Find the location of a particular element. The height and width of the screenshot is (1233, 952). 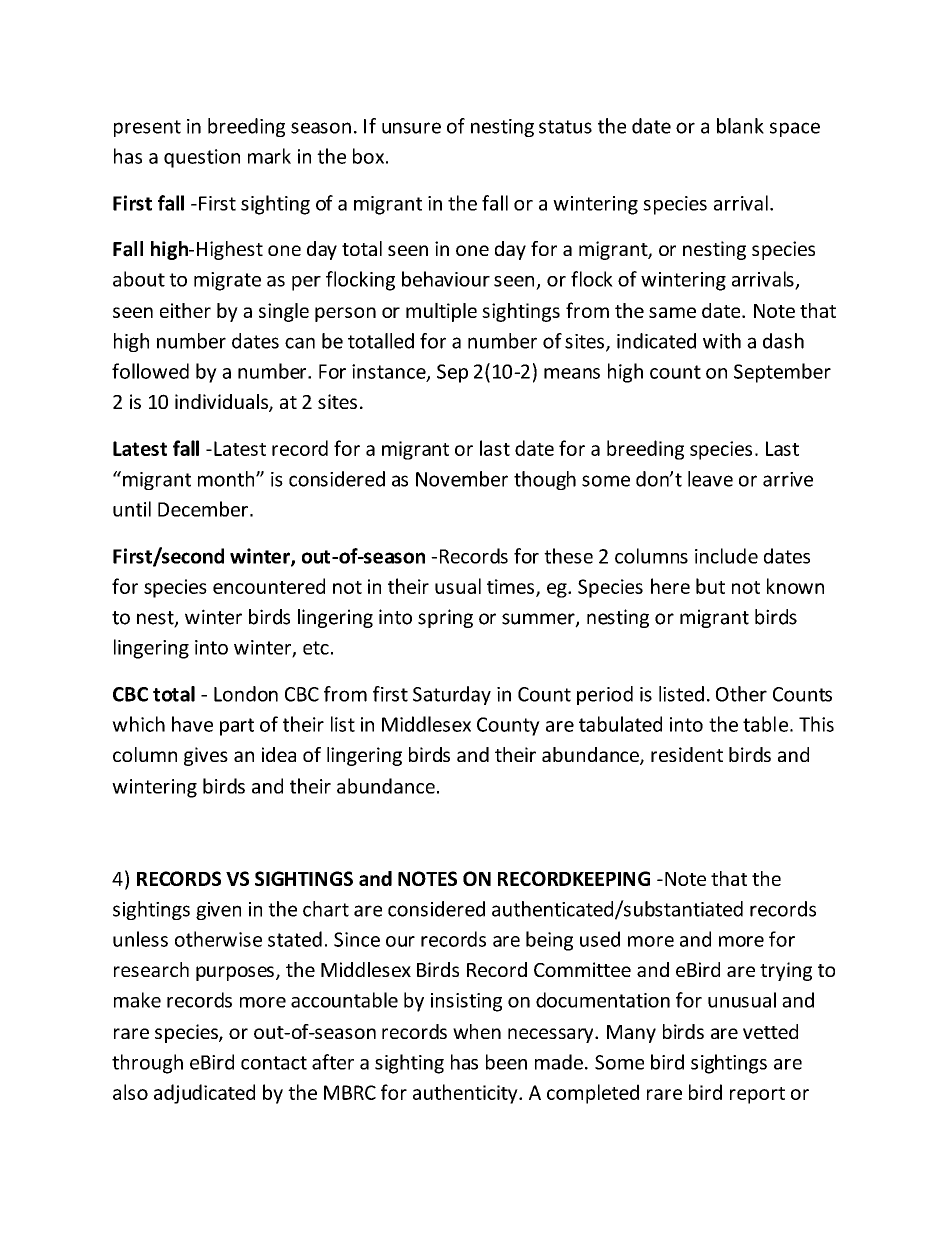

month is located at coordinates (227, 479).
